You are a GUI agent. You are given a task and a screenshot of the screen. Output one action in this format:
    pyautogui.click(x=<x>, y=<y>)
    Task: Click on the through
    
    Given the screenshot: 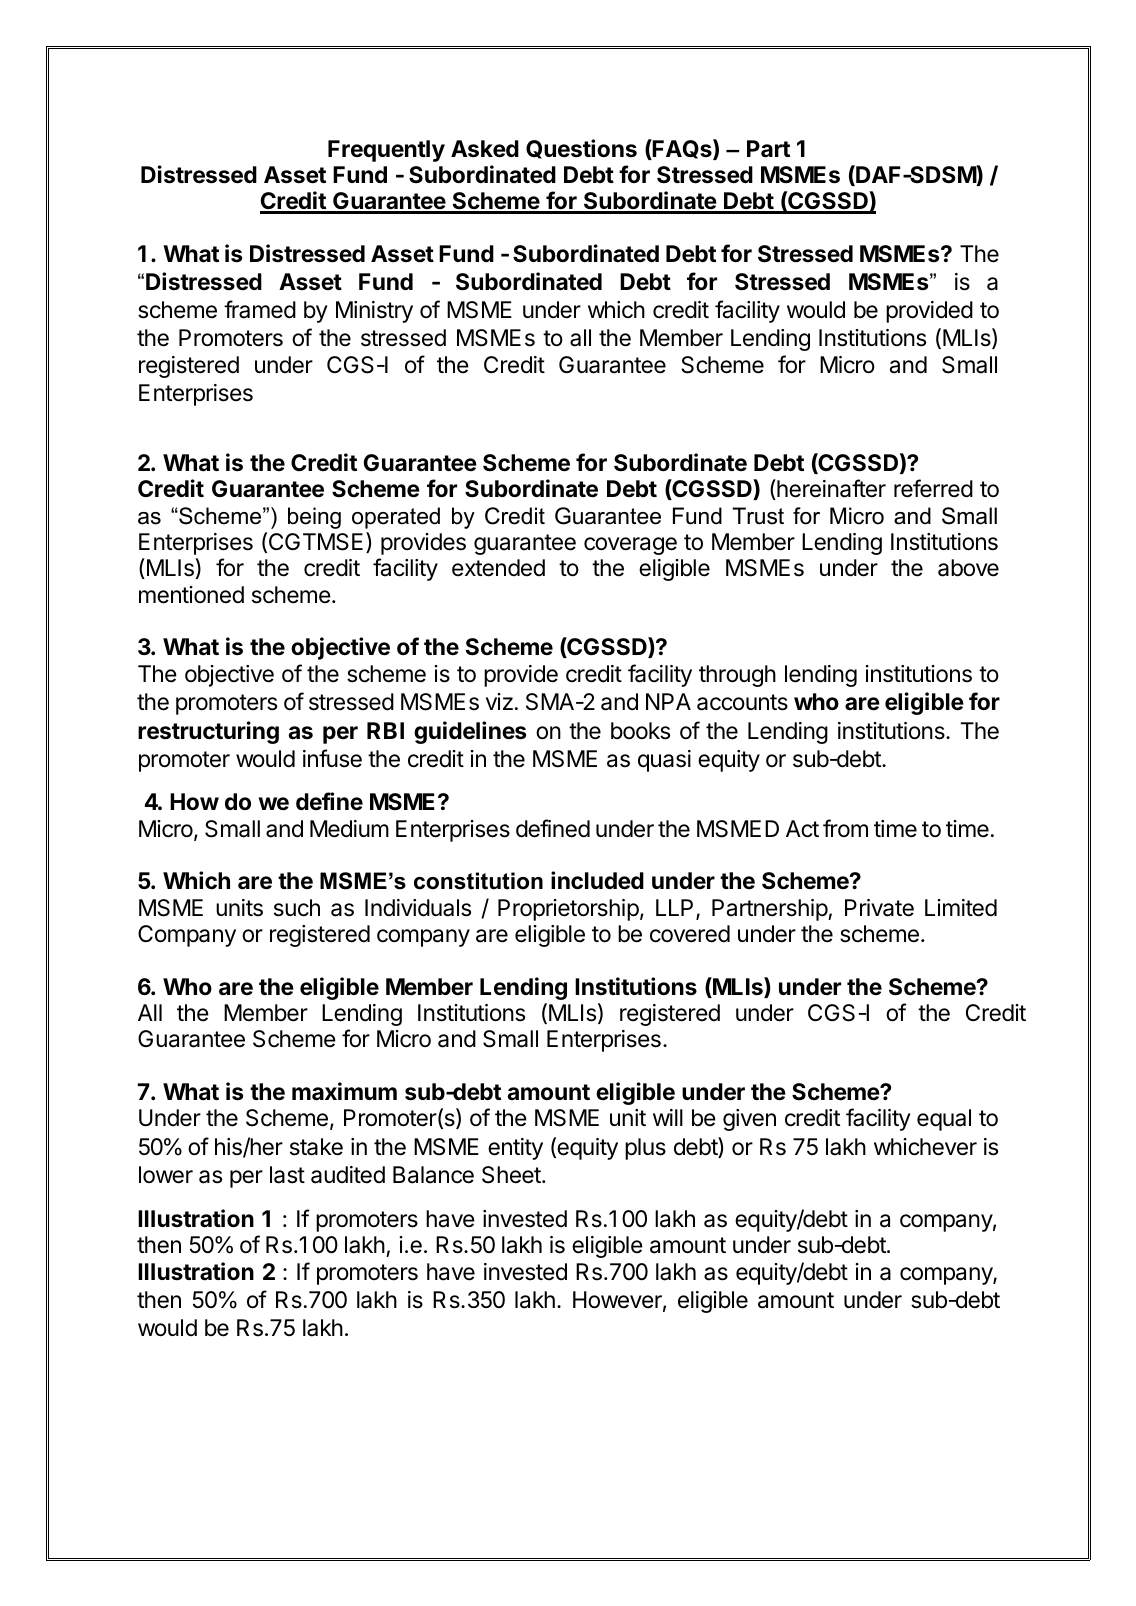 What is the action you would take?
    pyautogui.click(x=737, y=676)
